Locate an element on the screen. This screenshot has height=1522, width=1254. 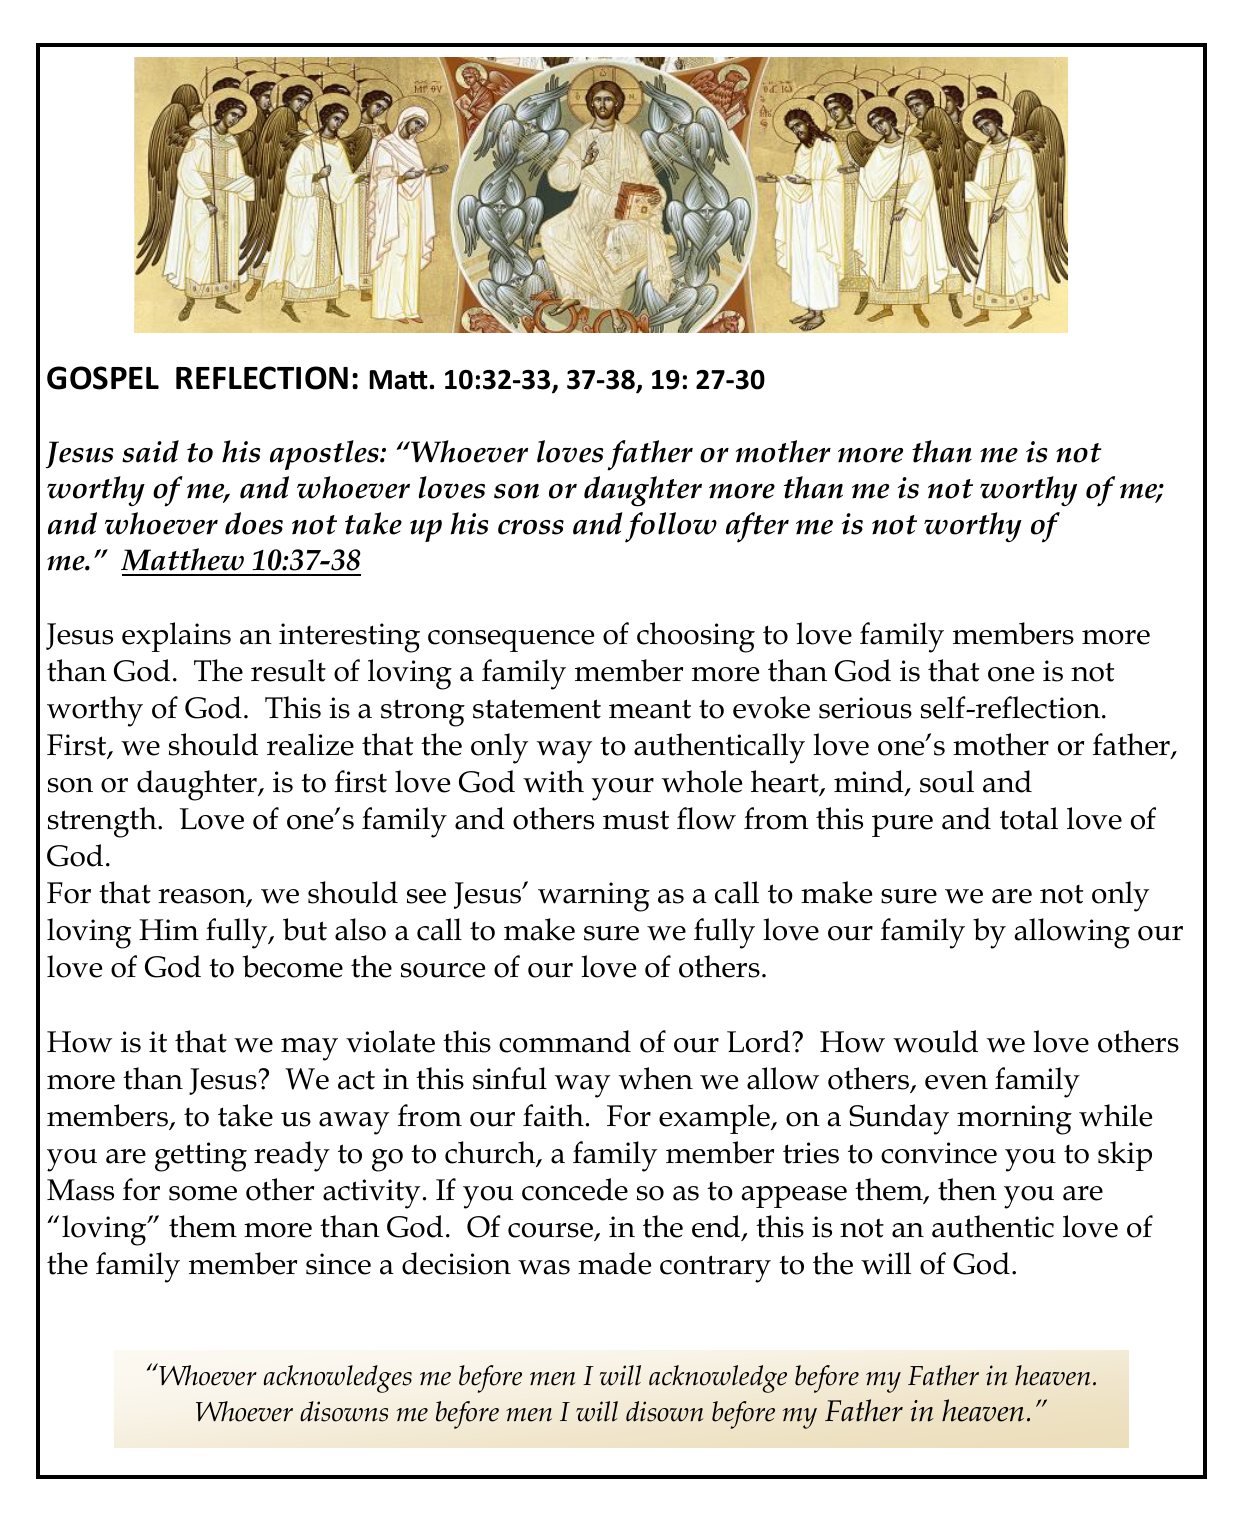
follow is located at coordinates (671, 527).
